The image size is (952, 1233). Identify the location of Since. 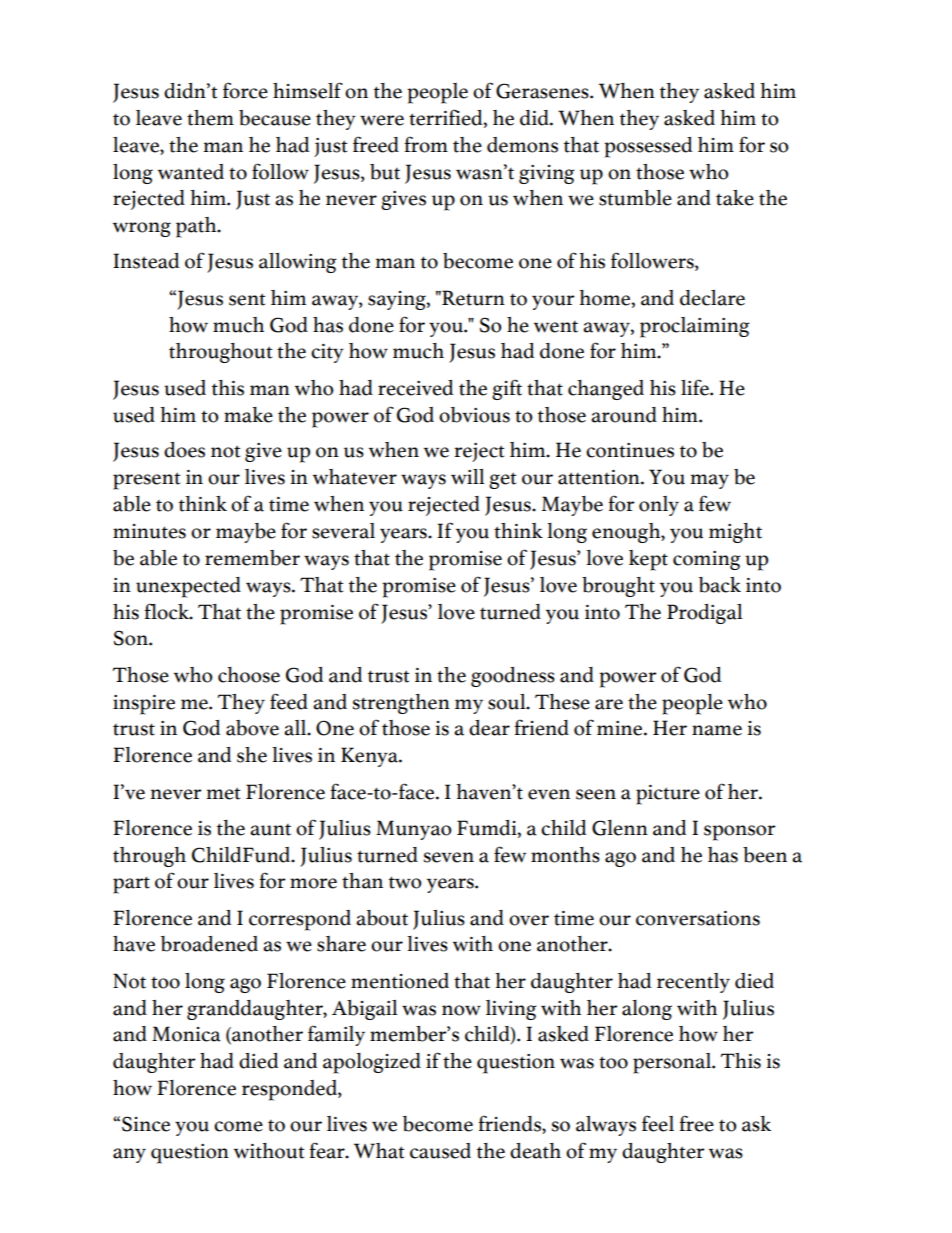
(146, 1124).
